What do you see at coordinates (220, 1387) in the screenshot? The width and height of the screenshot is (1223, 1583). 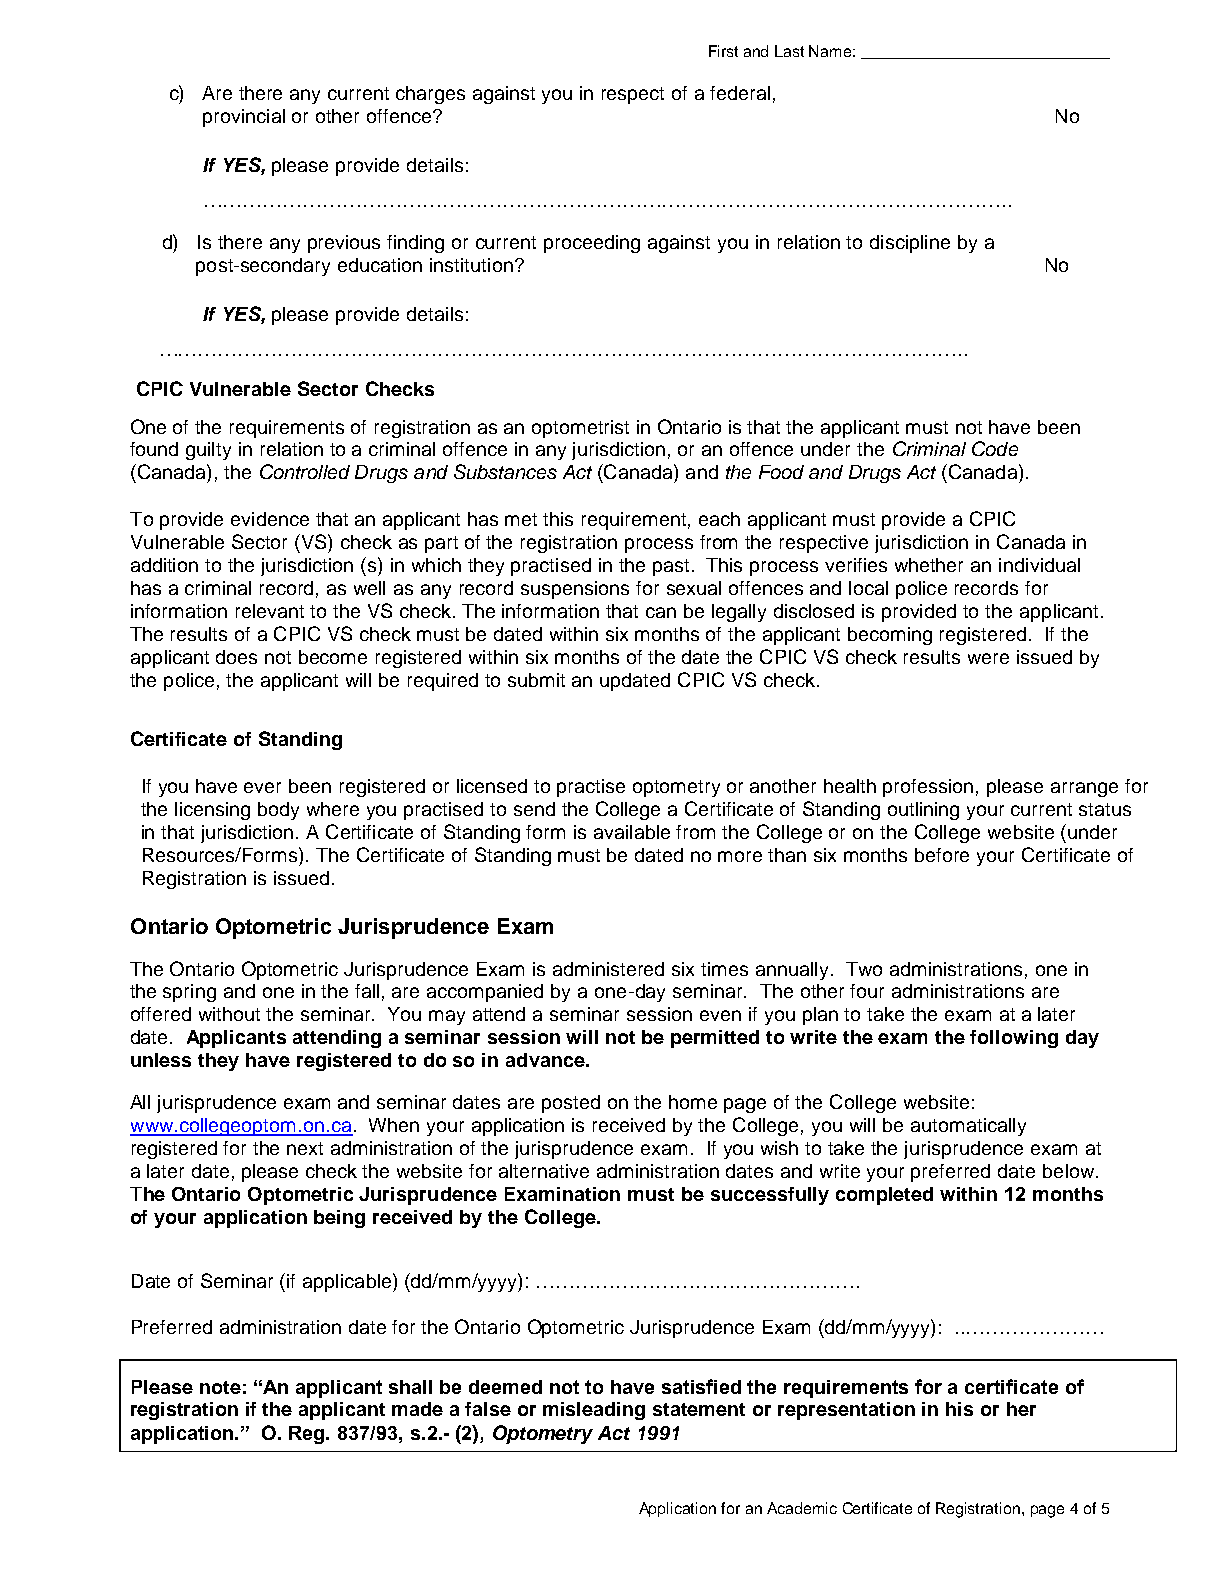 I see `note` at bounding box center [220, 1387].
